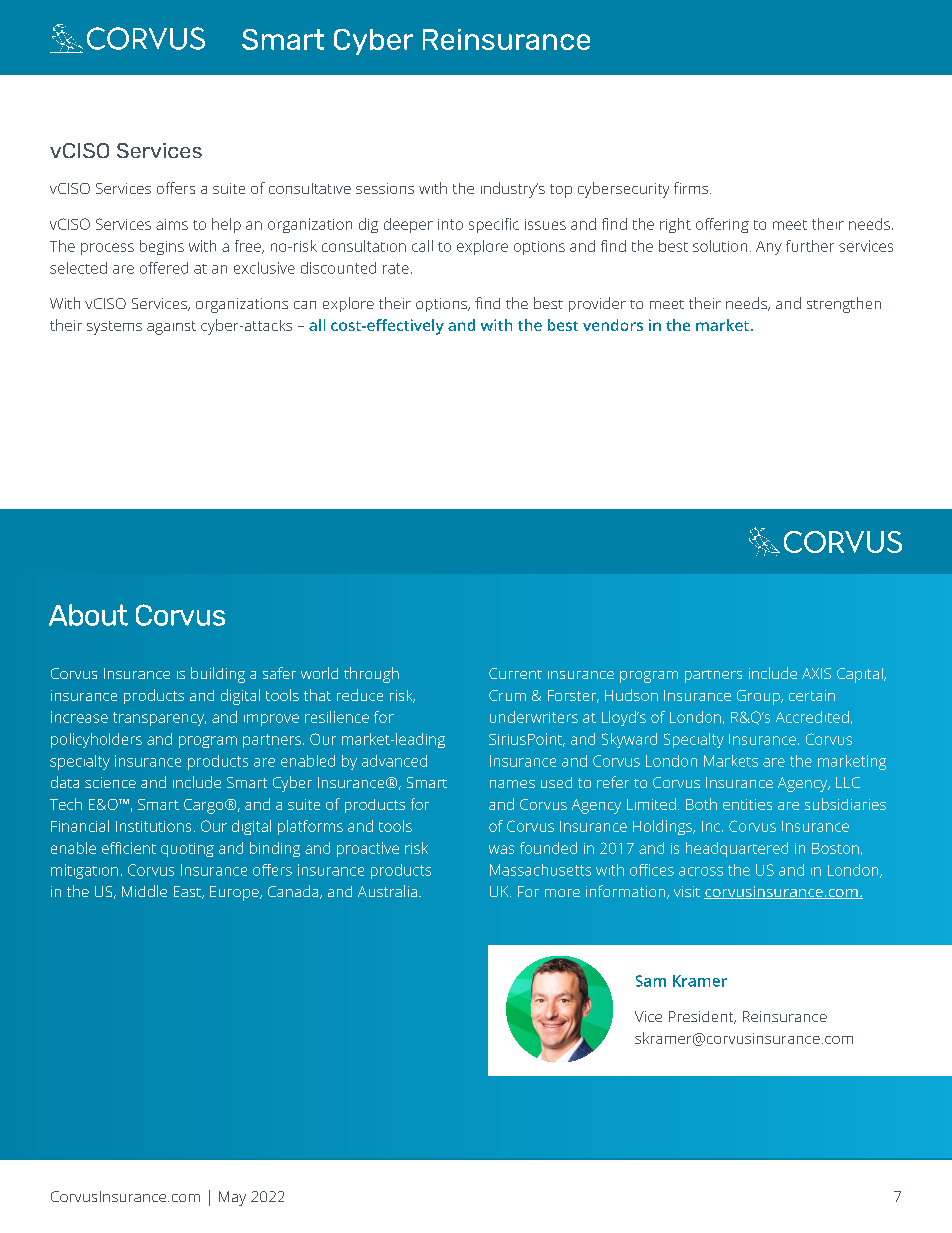 This screenshot has height=1233, width=952. I want to click on vendors, so click(613, 325).
